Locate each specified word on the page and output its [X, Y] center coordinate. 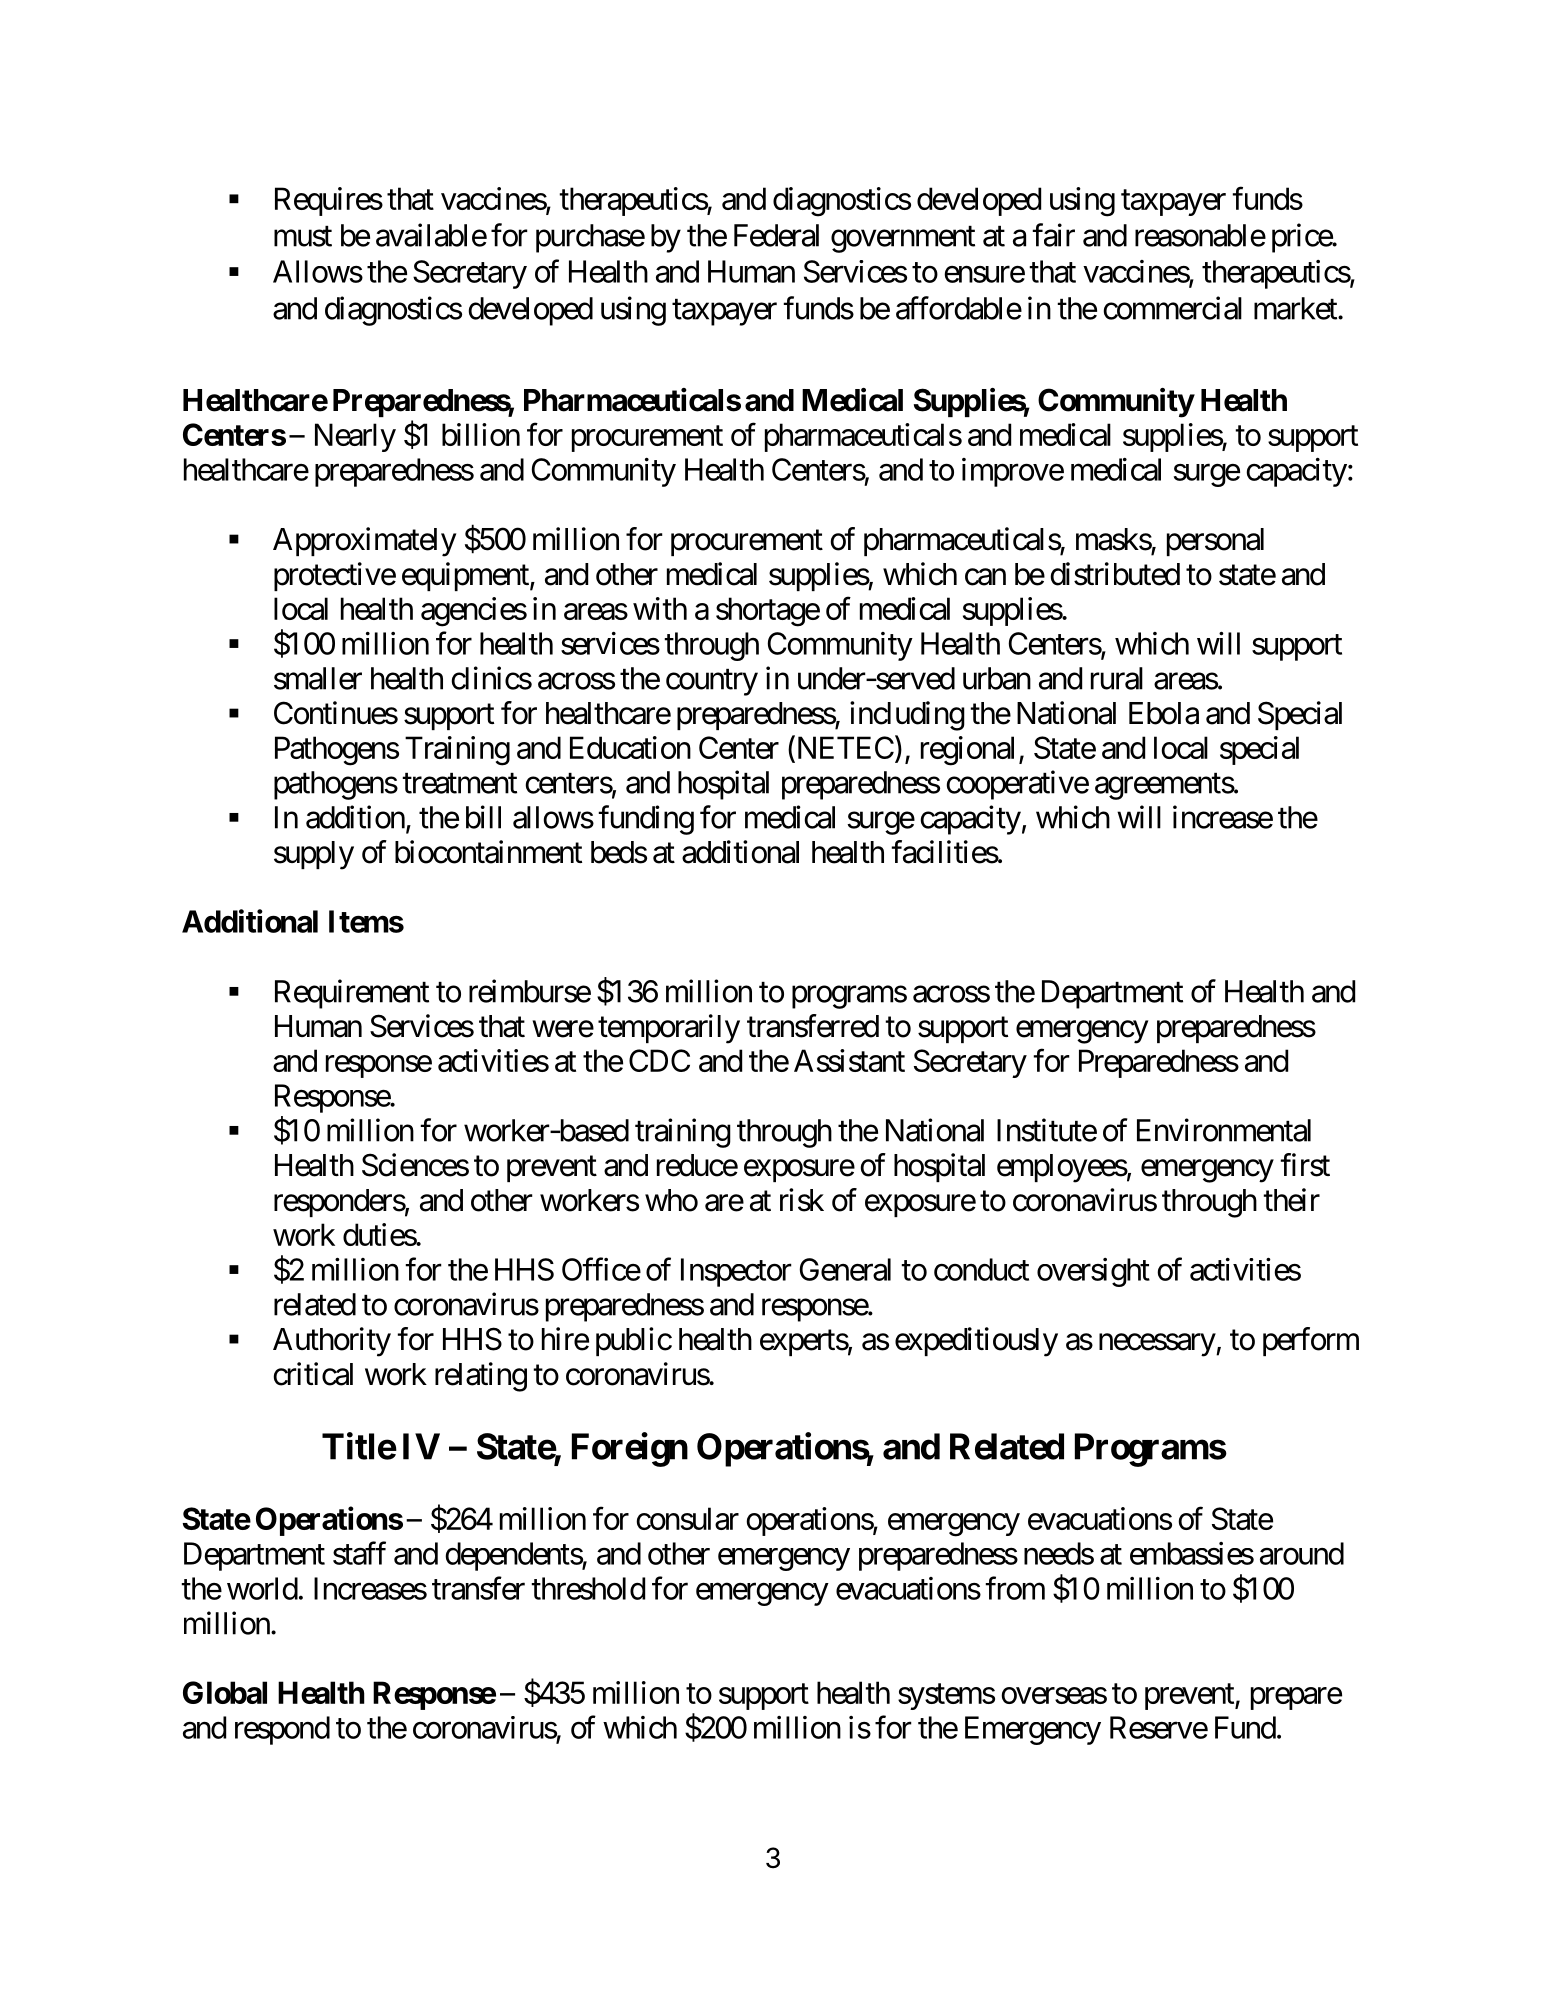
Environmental [1224, 1130]
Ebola [1164, 713]
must [303, 236]
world [262, 1588]
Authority [332, 1342]
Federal [776, 235]
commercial [1173, 308]
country [712, 682]
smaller [318, 678]
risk [802, 1200]
